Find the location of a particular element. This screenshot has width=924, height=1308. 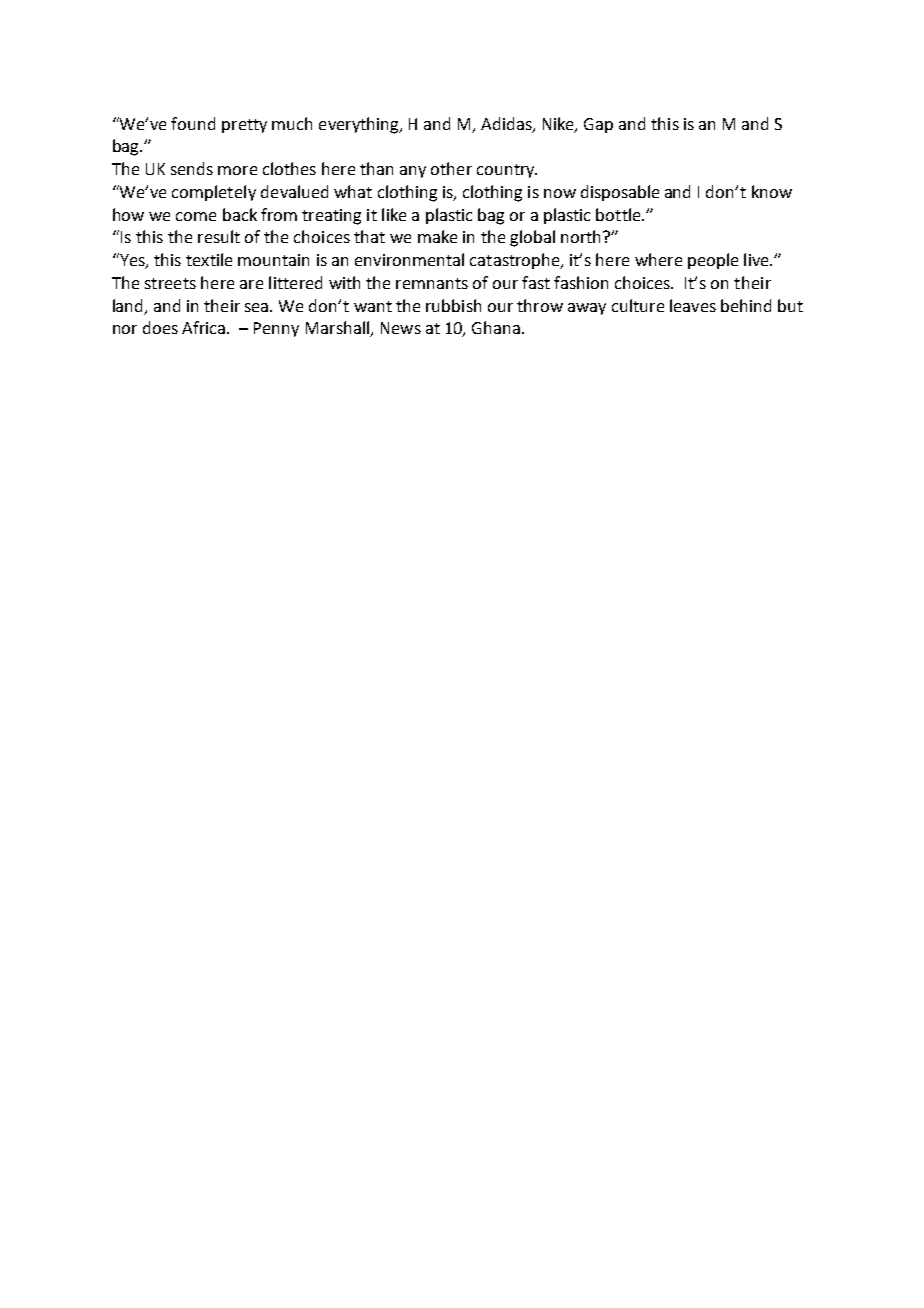

Ghana is located at coordinates (497, 327).
